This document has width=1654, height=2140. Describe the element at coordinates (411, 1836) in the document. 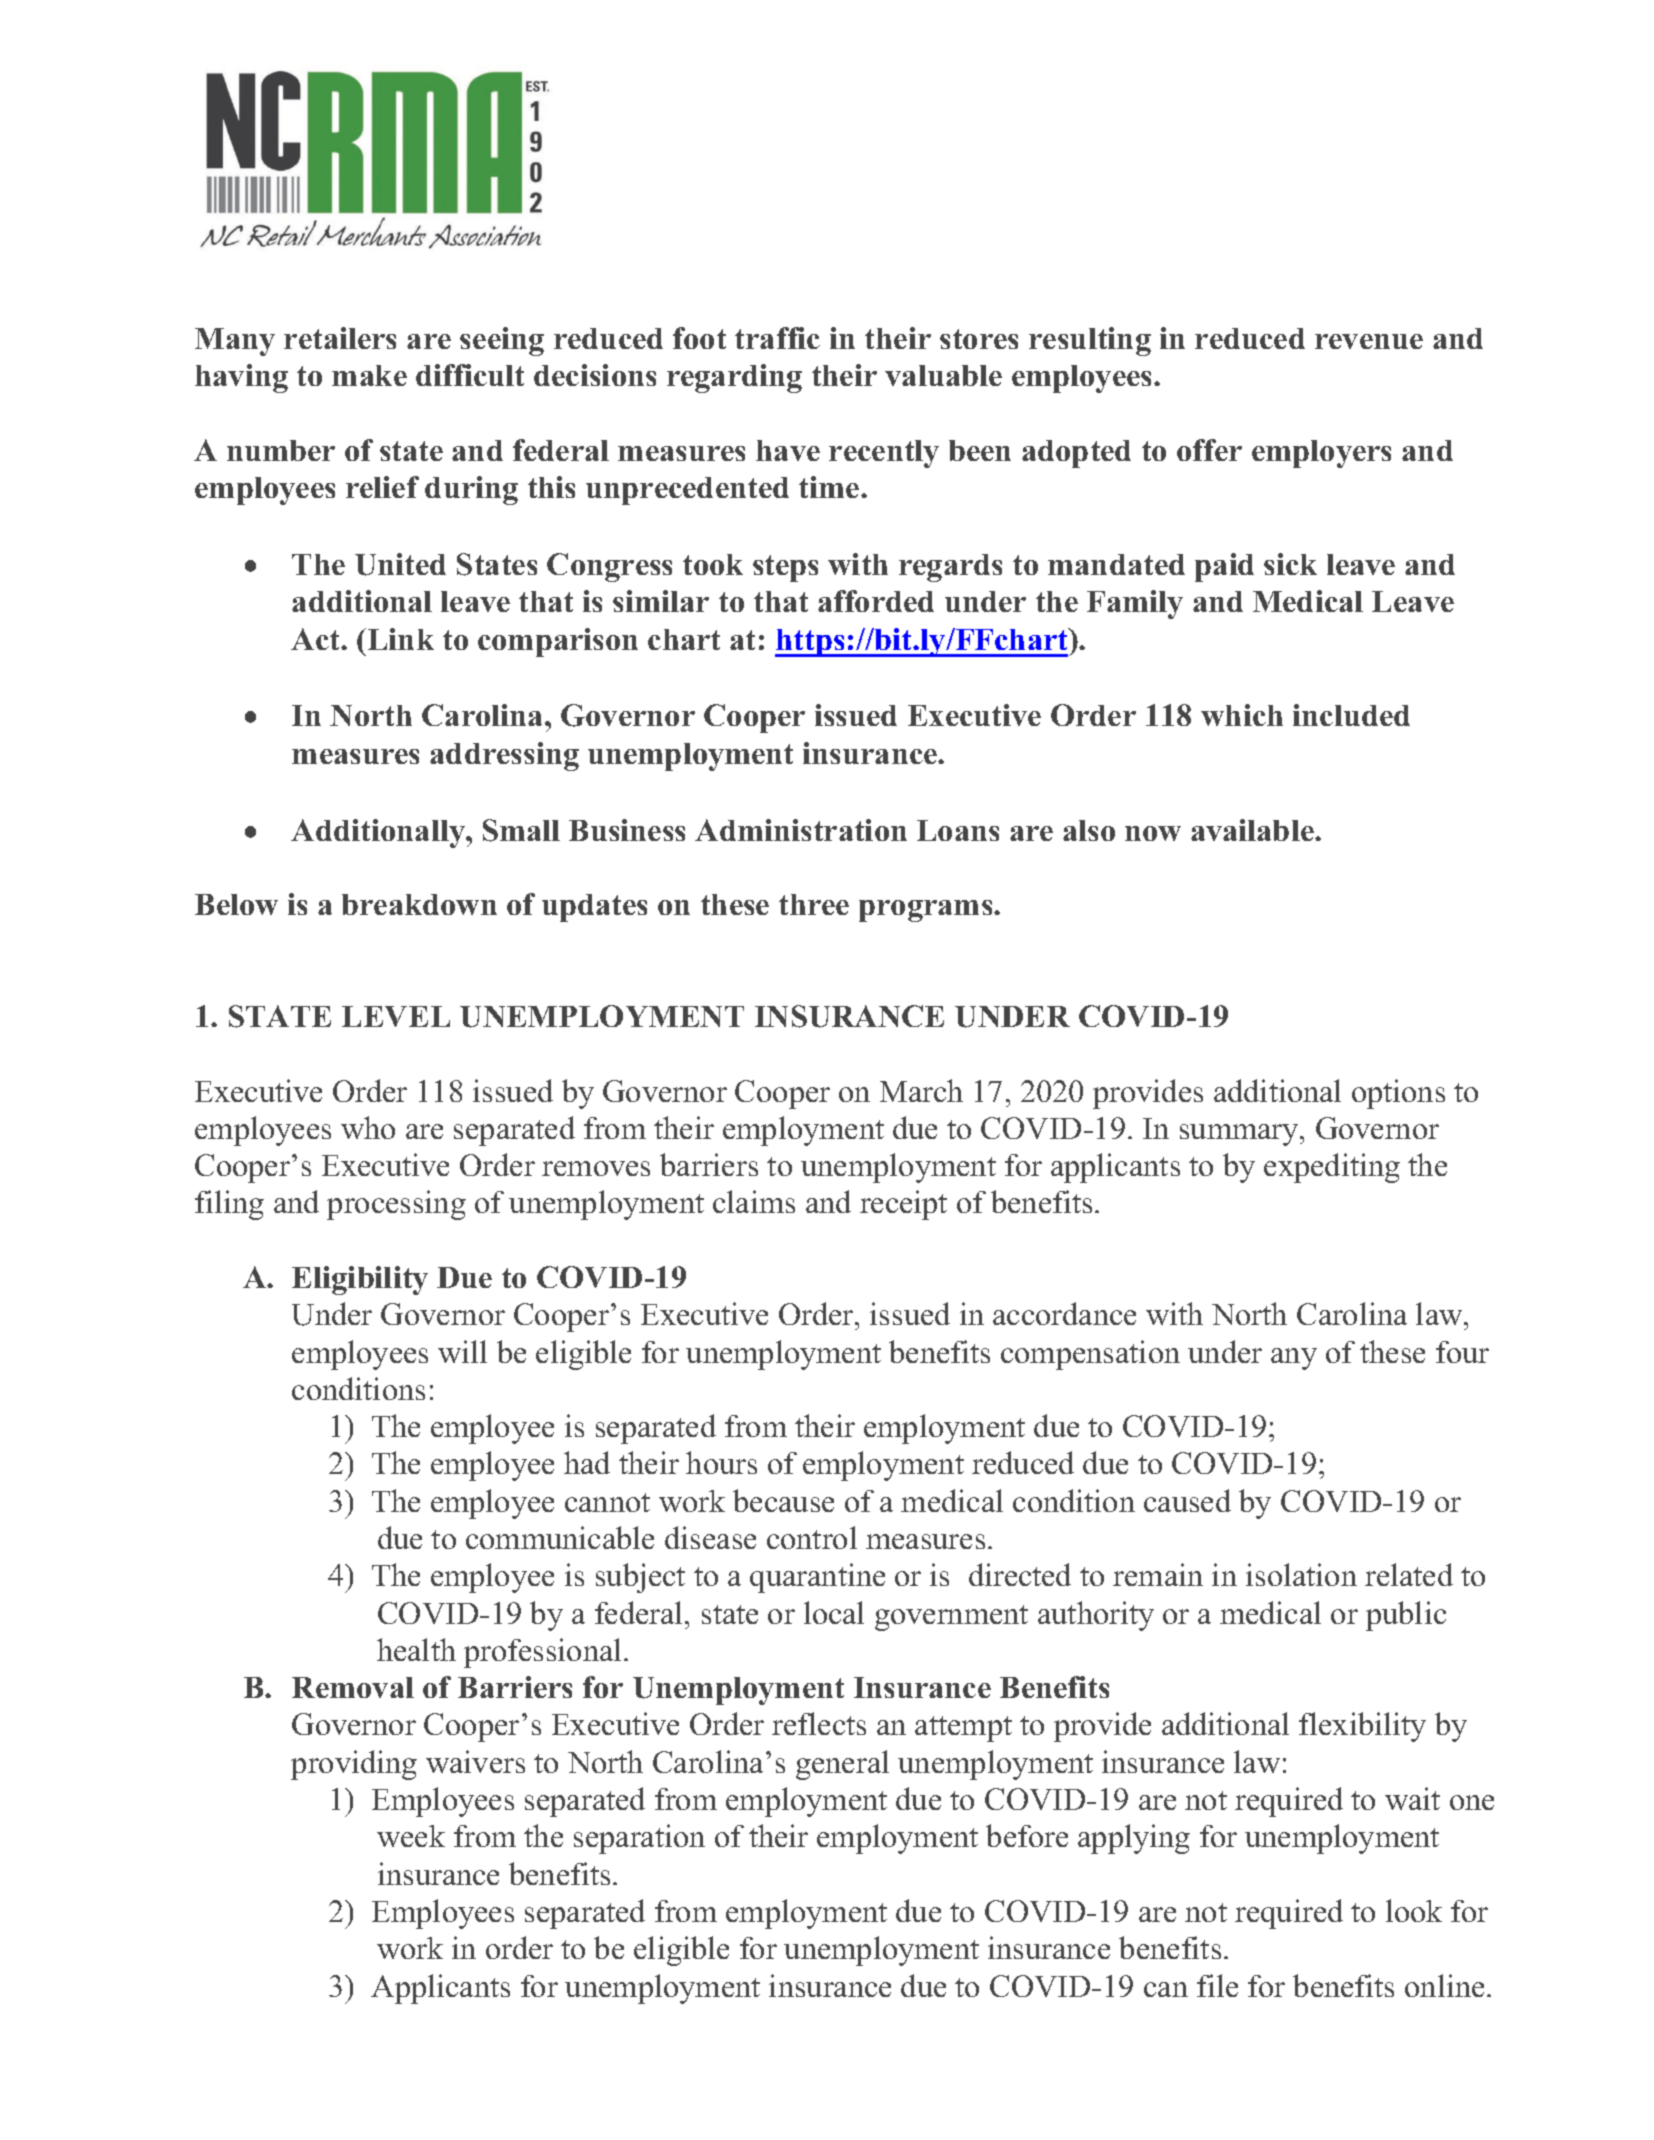

I see `week` at that location.
